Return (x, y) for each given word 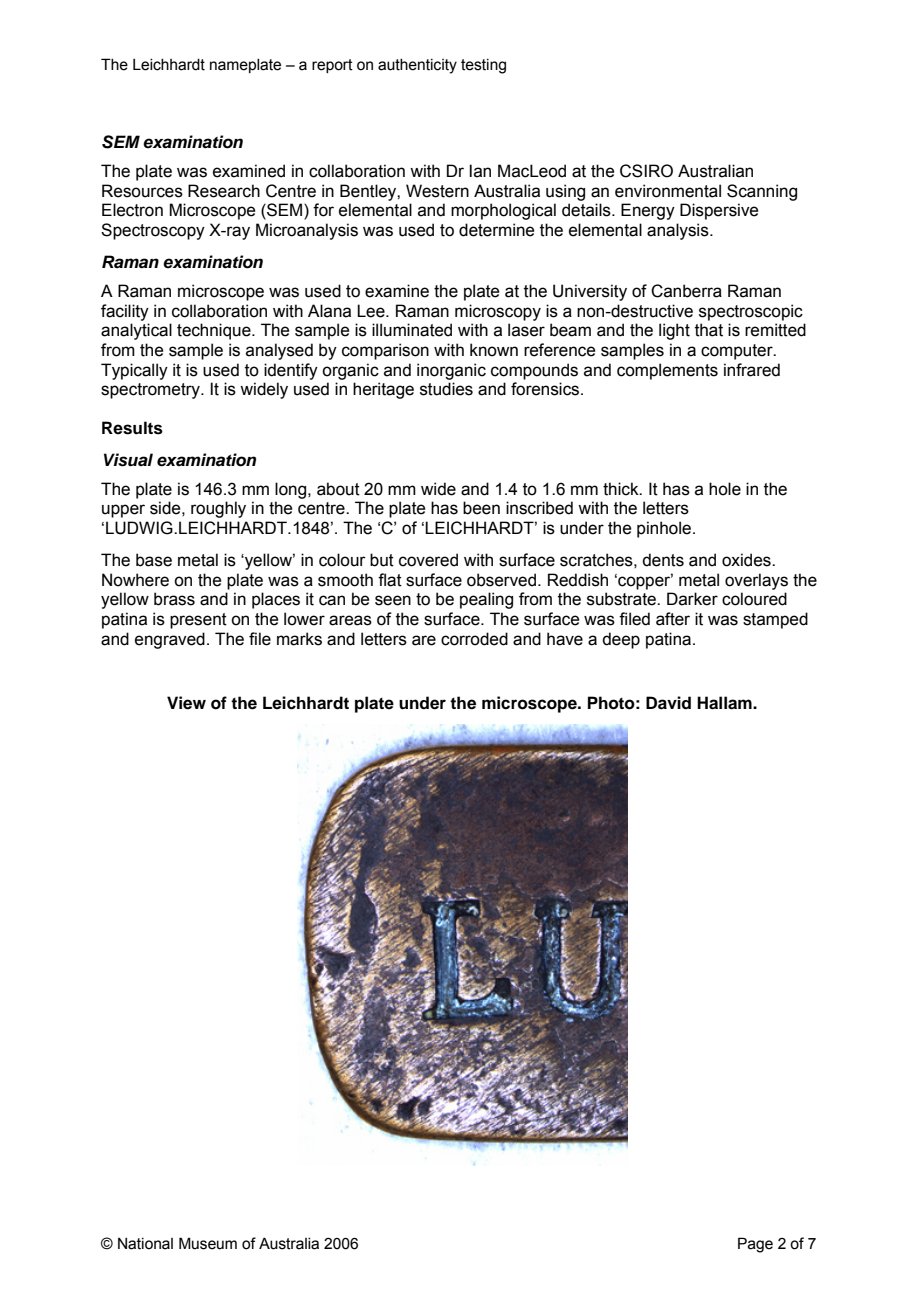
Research (224, 191)
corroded (474, 639)
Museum (208, 1243)
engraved (170, 640)
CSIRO (646, 171)
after (673, 619)
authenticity (417, 66)
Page (755, 1245)
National (145, 1244)
